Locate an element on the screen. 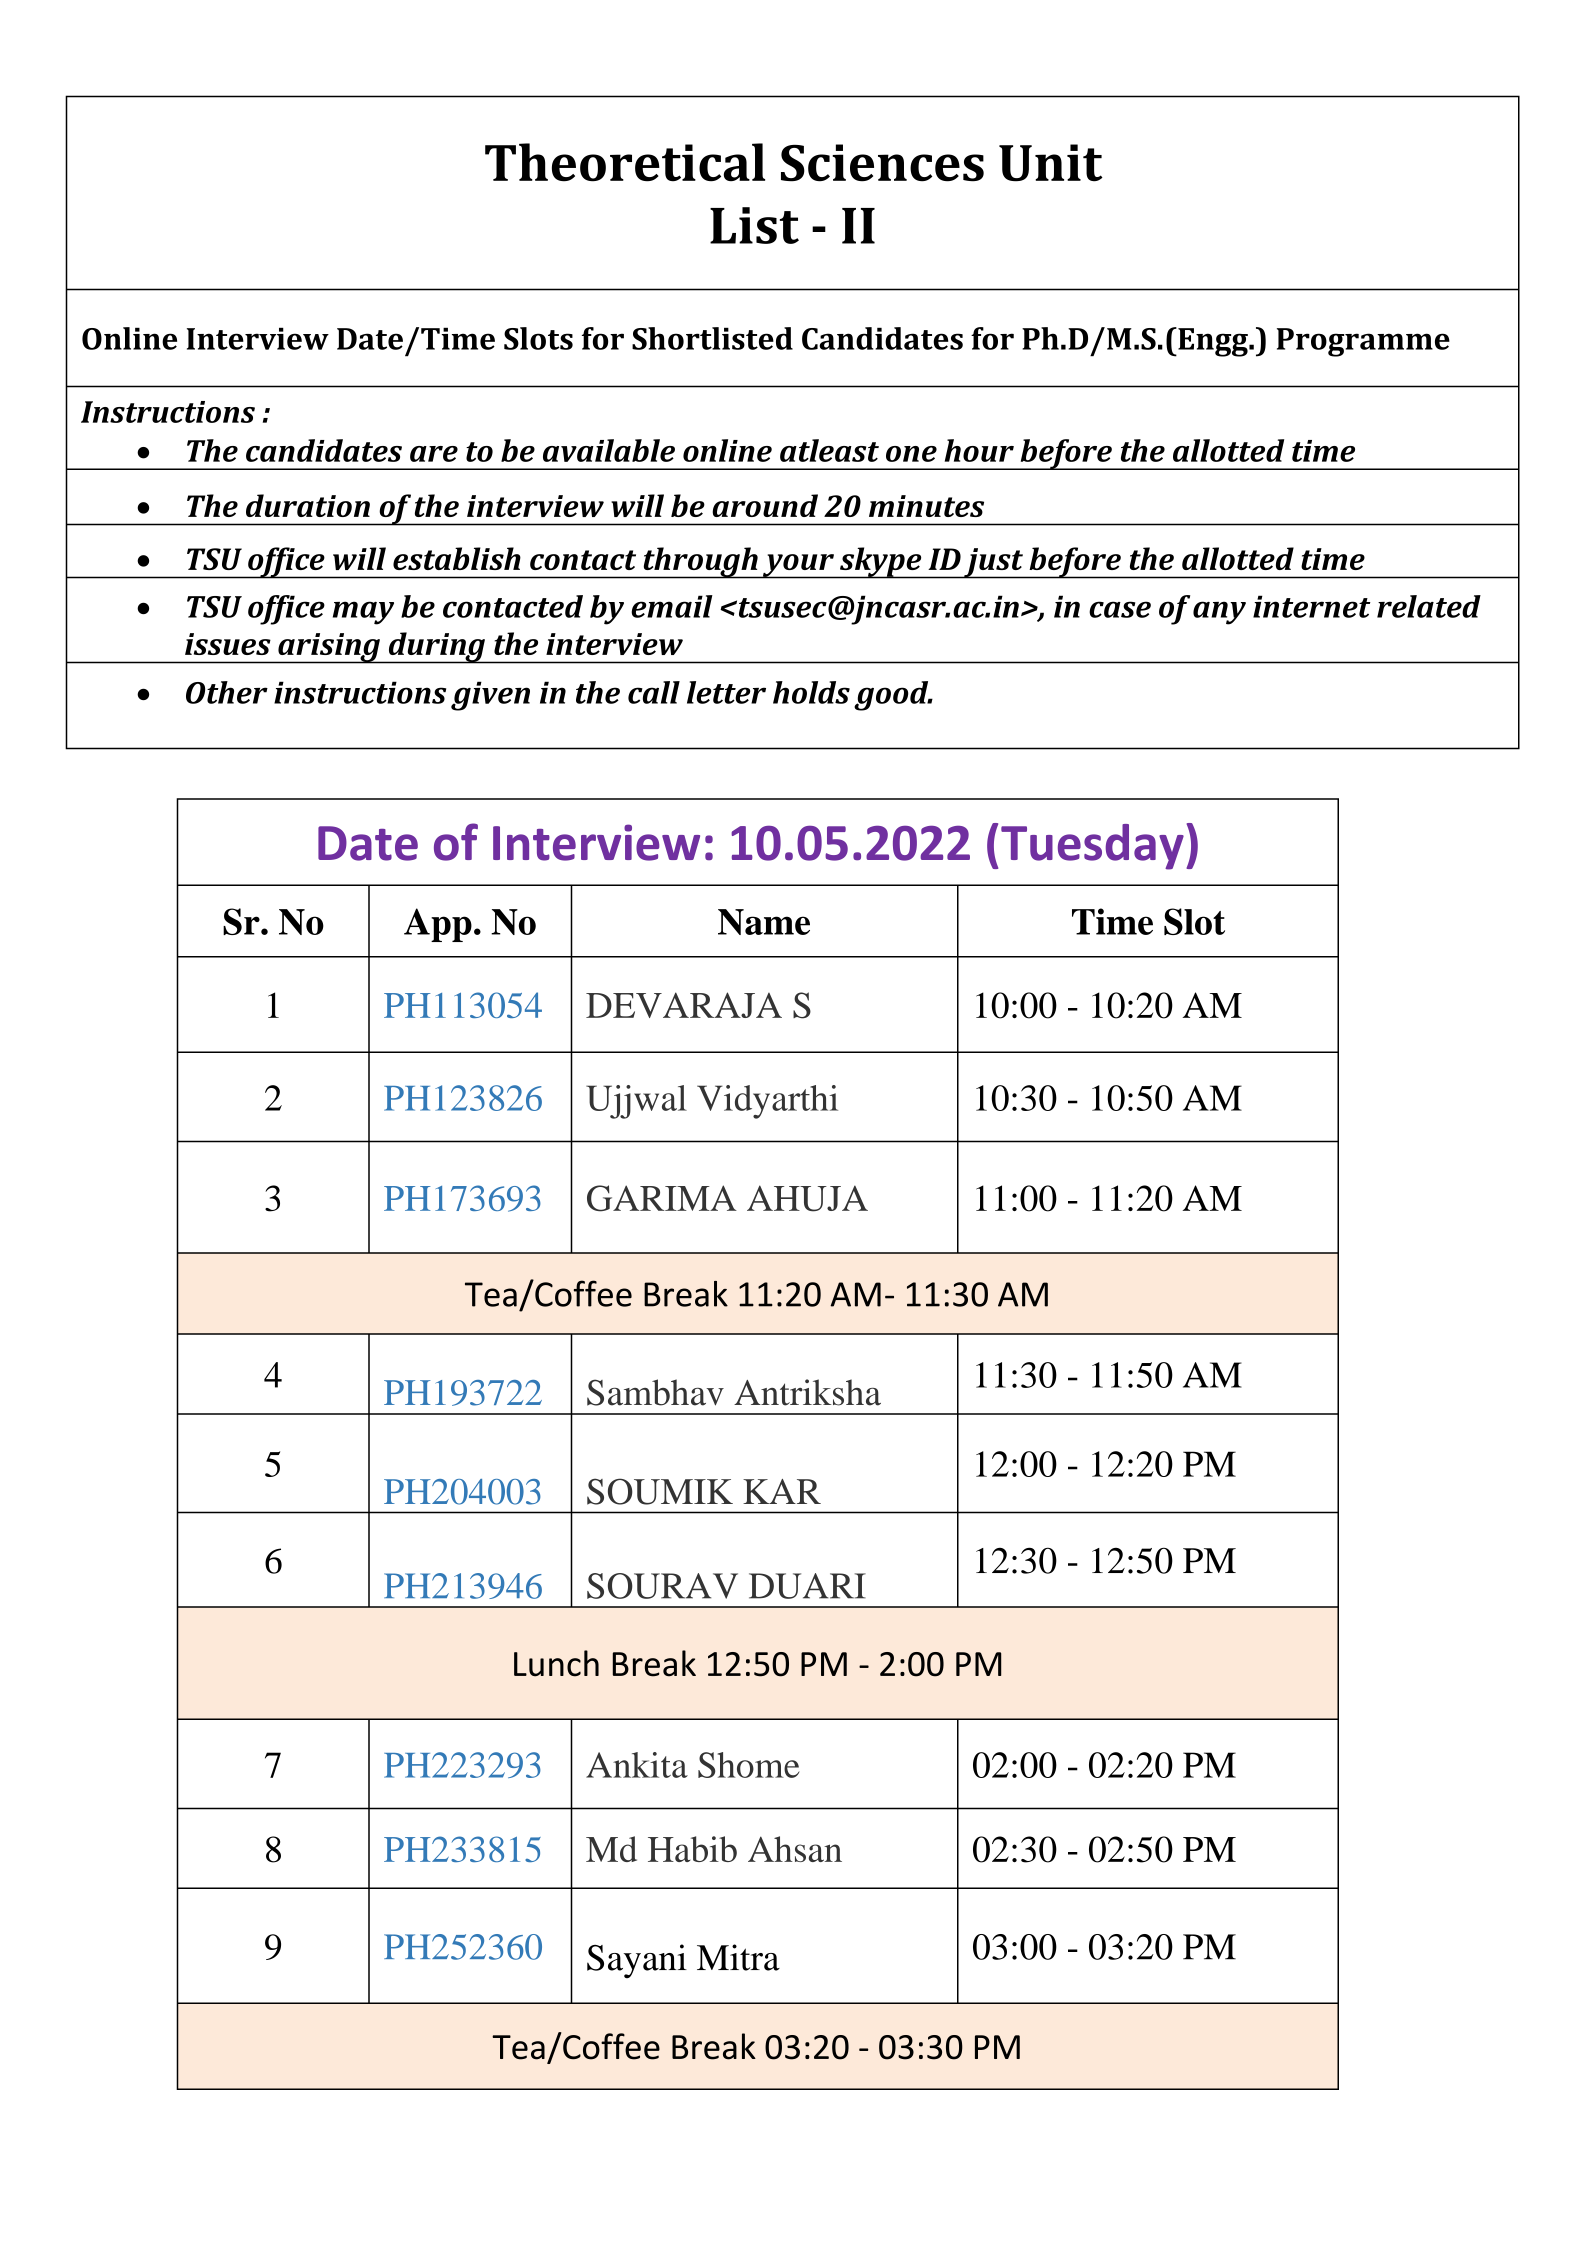 The height and width of the screenshot is (2241, 1585). Theoretical is located at coordinates (625, 162).
